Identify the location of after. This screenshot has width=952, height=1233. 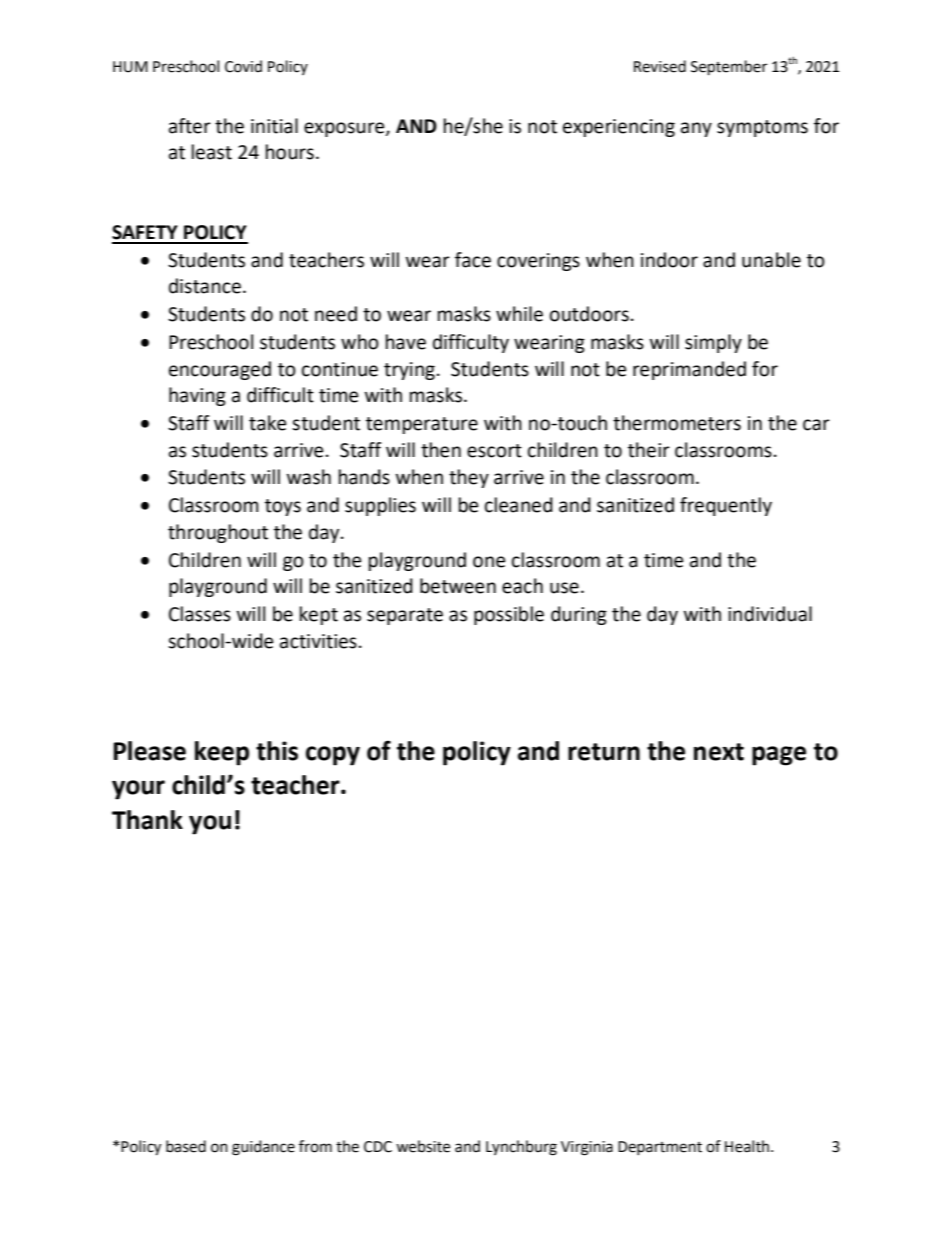
(190, 126).
